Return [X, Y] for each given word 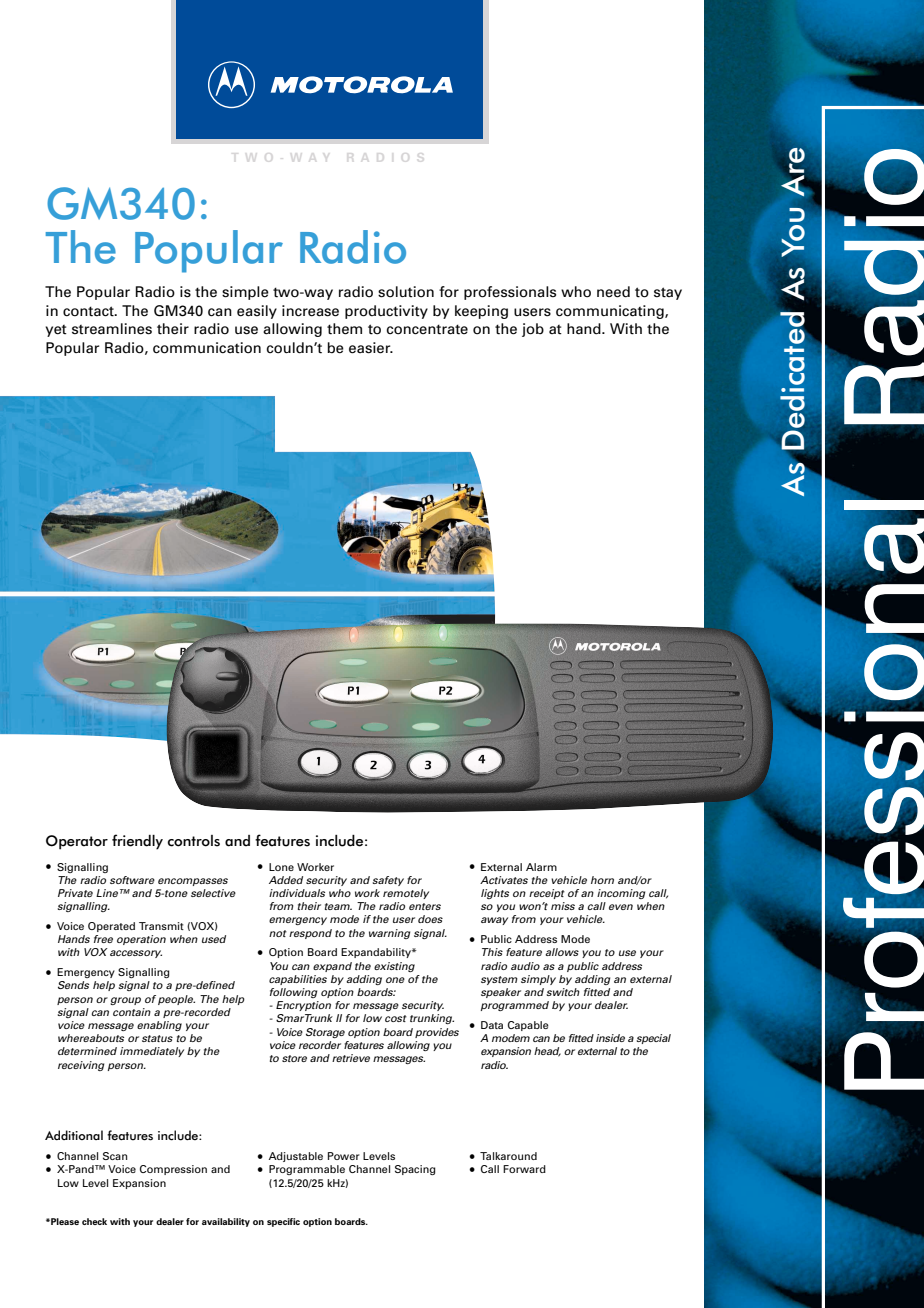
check [94, 1221]
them [344, 329]
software [132, 880]
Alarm [541, 867]
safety [388, 881]
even [621, 907]
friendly [137, 842]
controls [194, 841]
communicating [611, 312]
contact [89, 311]
